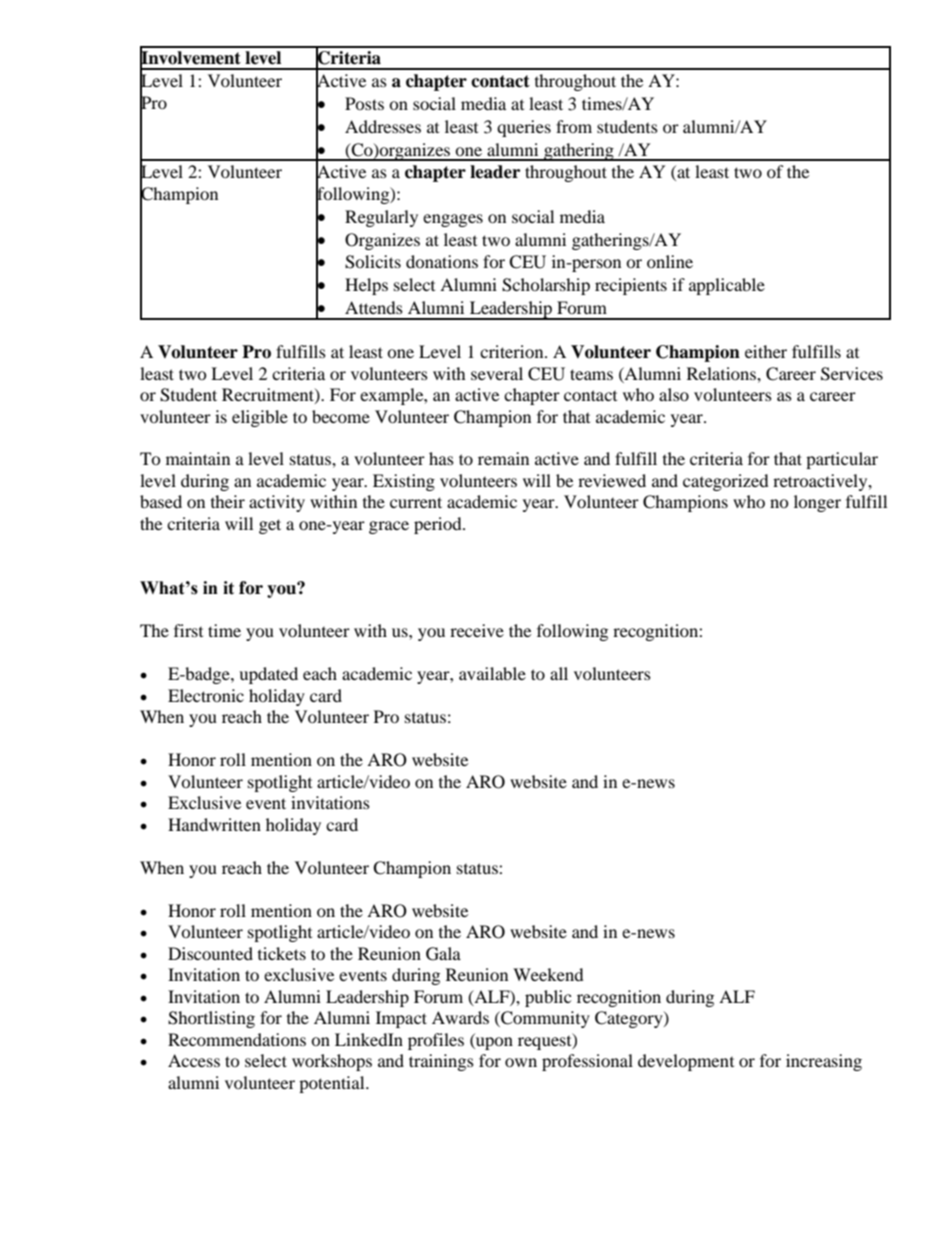 The image size is (952, 1233). What do you see at coordinates (559, 673) in the screenshot?
I see `all` at bounding box center [559, 673].
